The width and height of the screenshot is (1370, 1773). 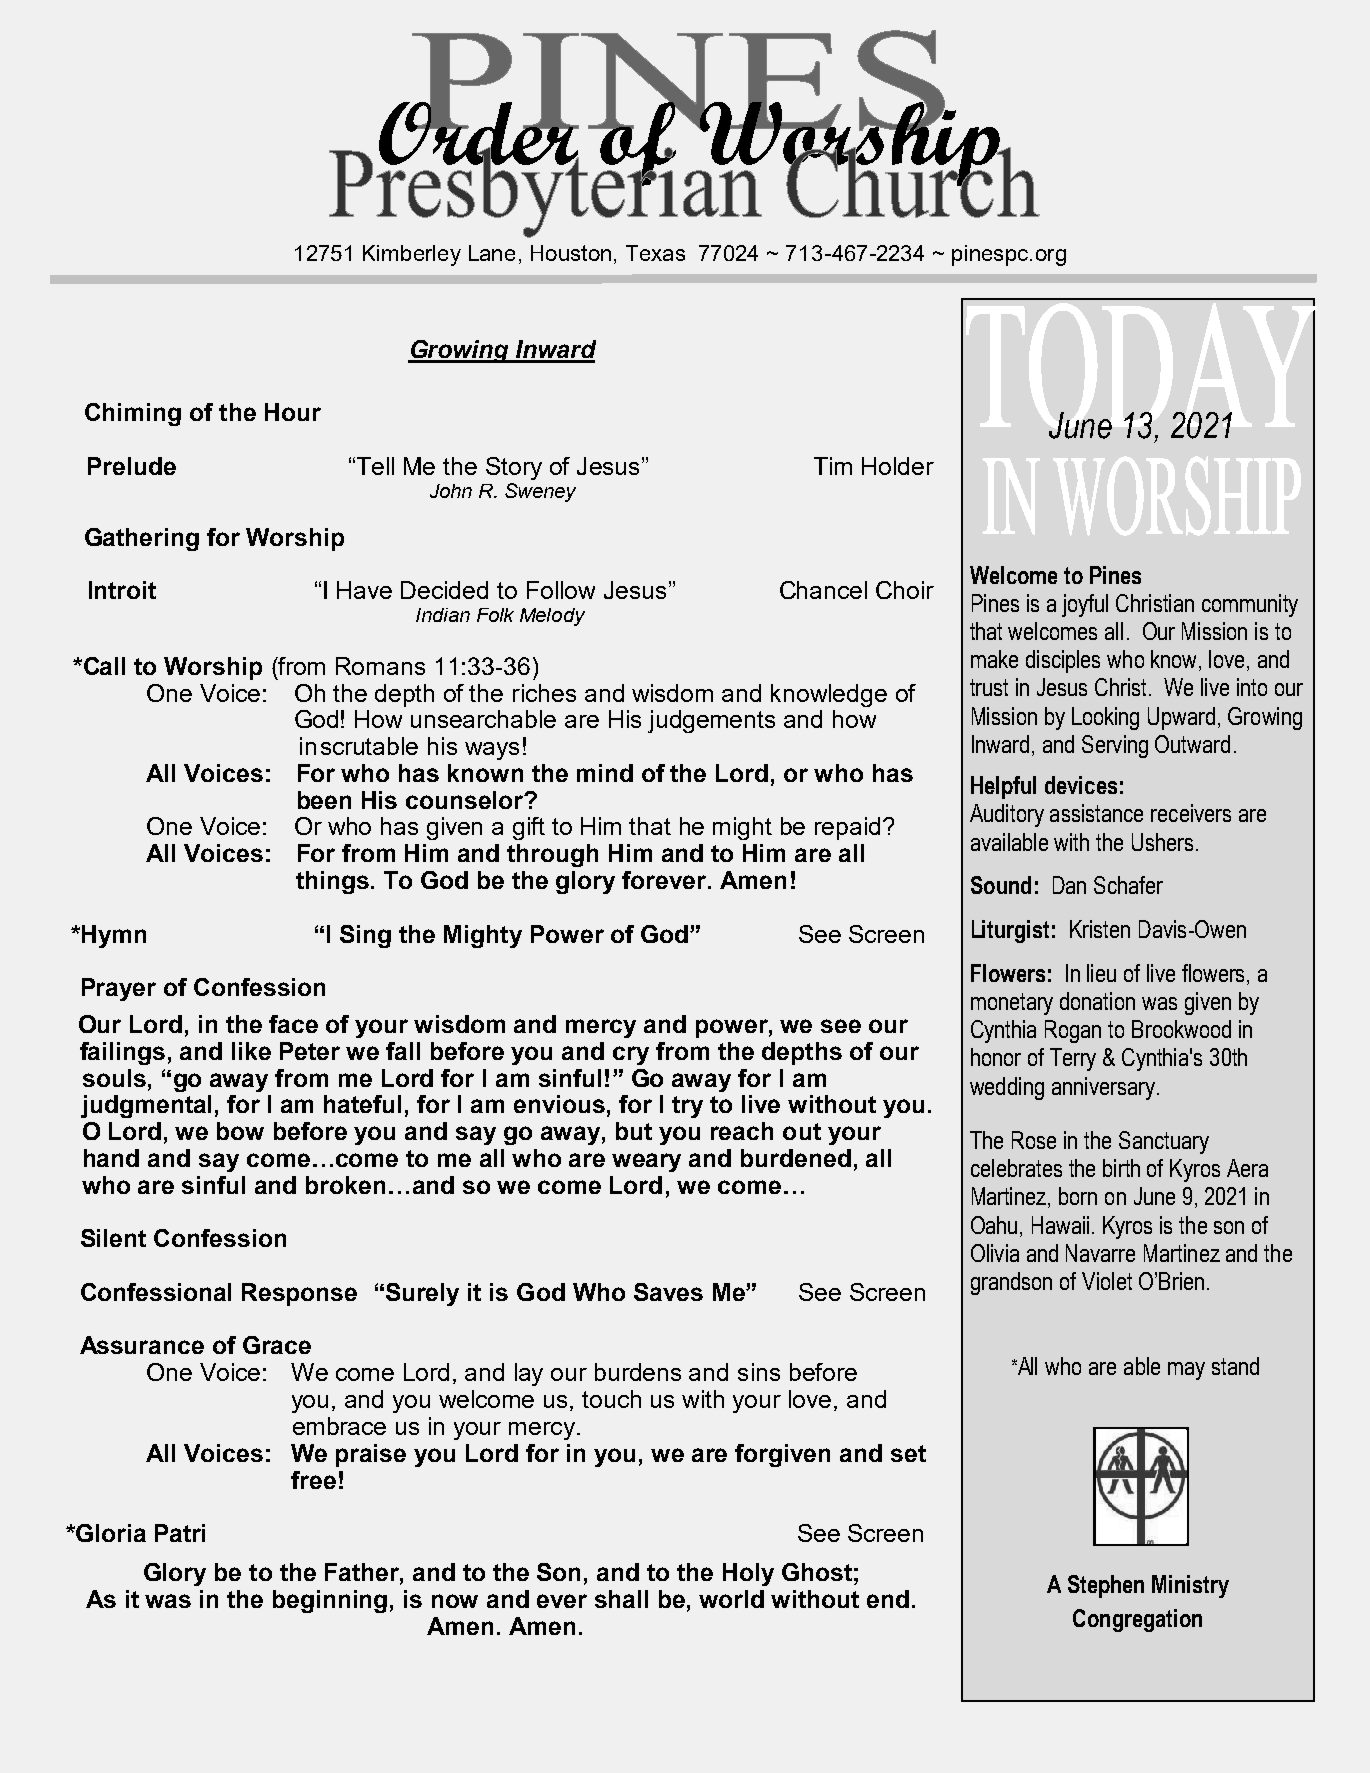 I want to click on through, so click(x=552, y=855).
